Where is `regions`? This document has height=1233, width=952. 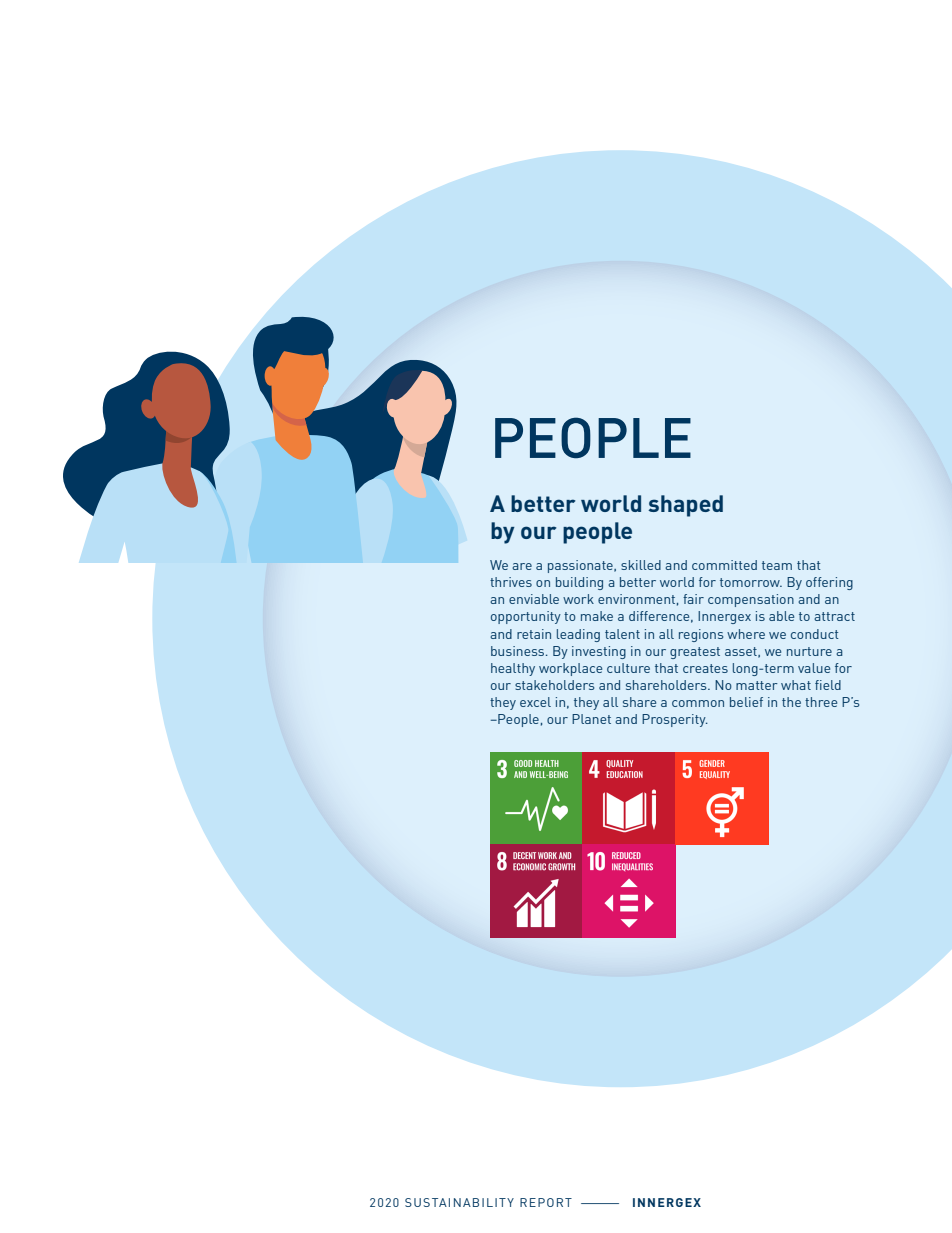 regions is located at coordinates (701, 635).
